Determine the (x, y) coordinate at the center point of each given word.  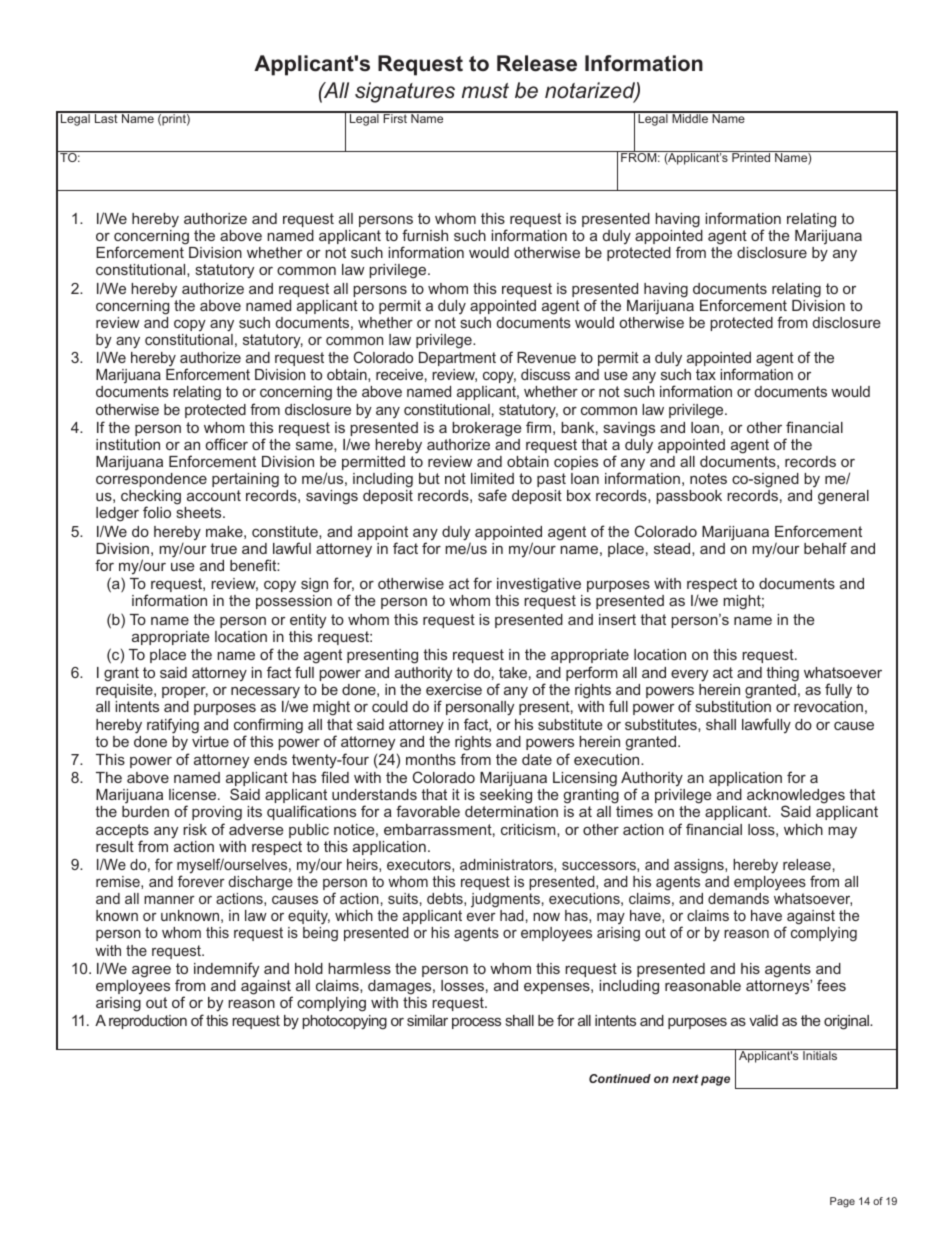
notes (708, 478)
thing (782, 674)
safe (492, 495)
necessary (265, 694)
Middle (690, 117)
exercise (454, 689)
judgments (505, 900)
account (214, 495)
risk (195, 829)
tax (706, 374)
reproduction (148, 1022)
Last (106, 117)
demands (738, 898)
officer (227, 444)
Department (457, 359)
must (485, 91)
